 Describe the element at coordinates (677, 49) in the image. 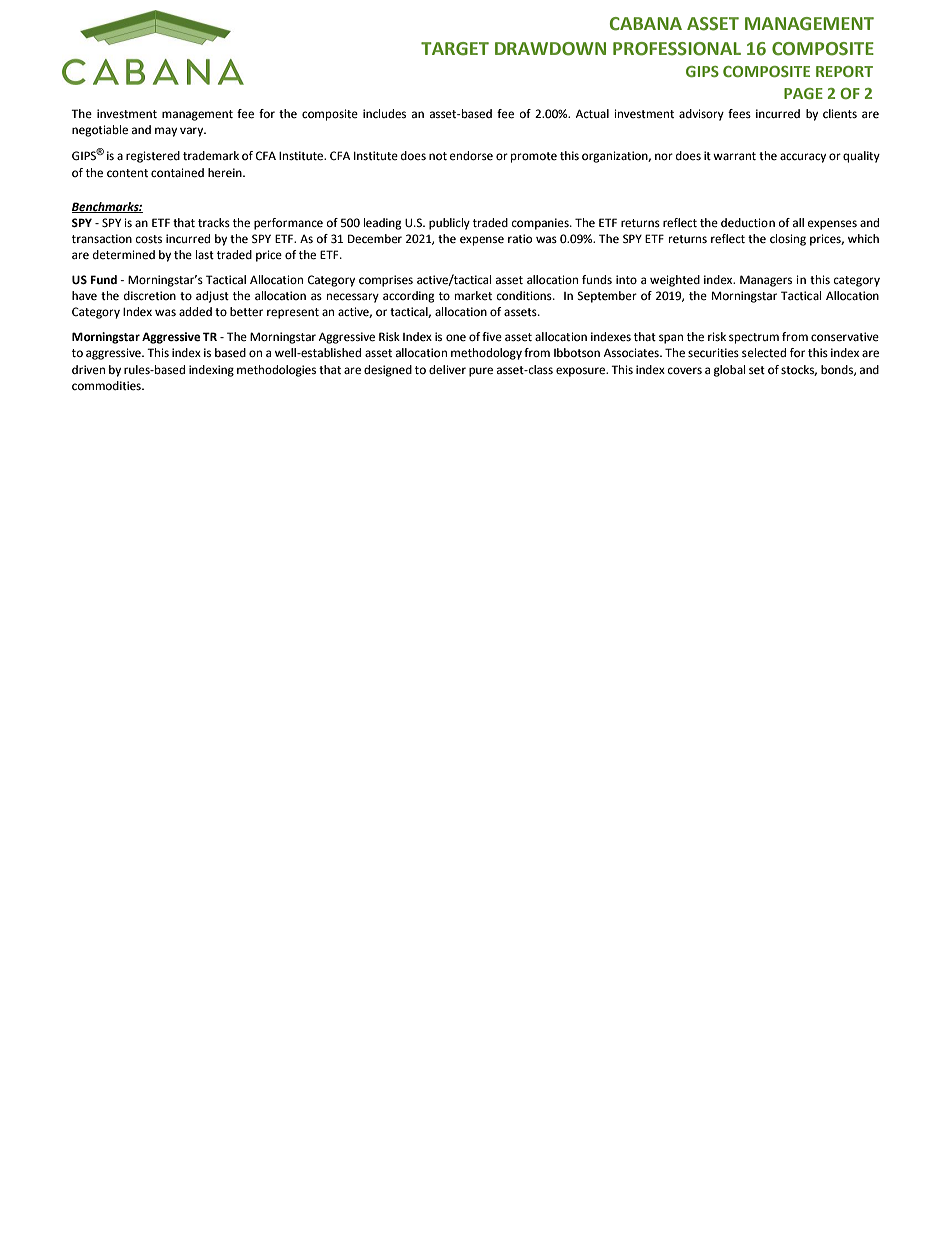

I see `PROFESSIONAL` at that location.
